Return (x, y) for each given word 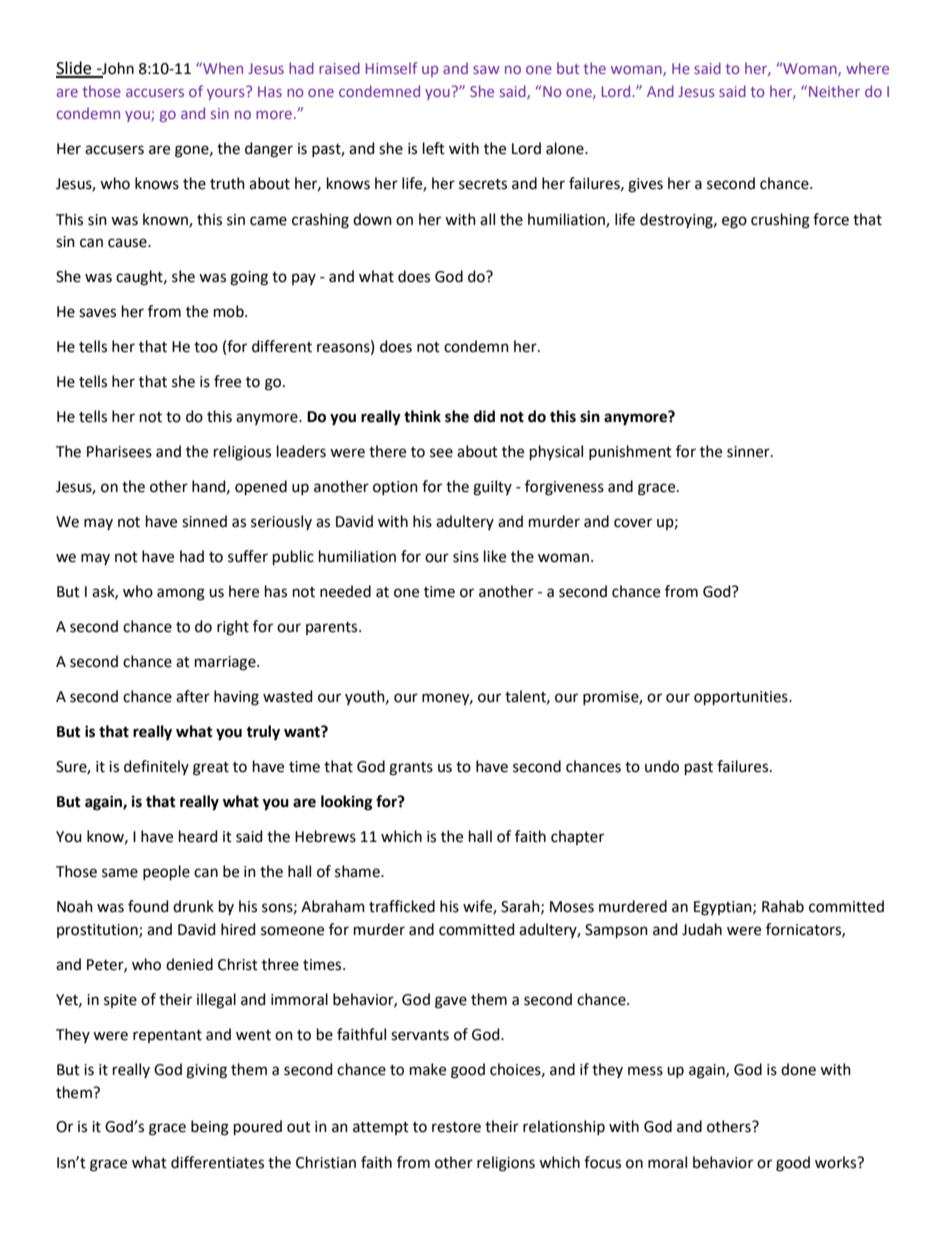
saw (486, 70)
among (181, 594)
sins (466, 557)
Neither (834, 91)
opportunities (742, 698)
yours (227, 93)
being (210, 1128)
